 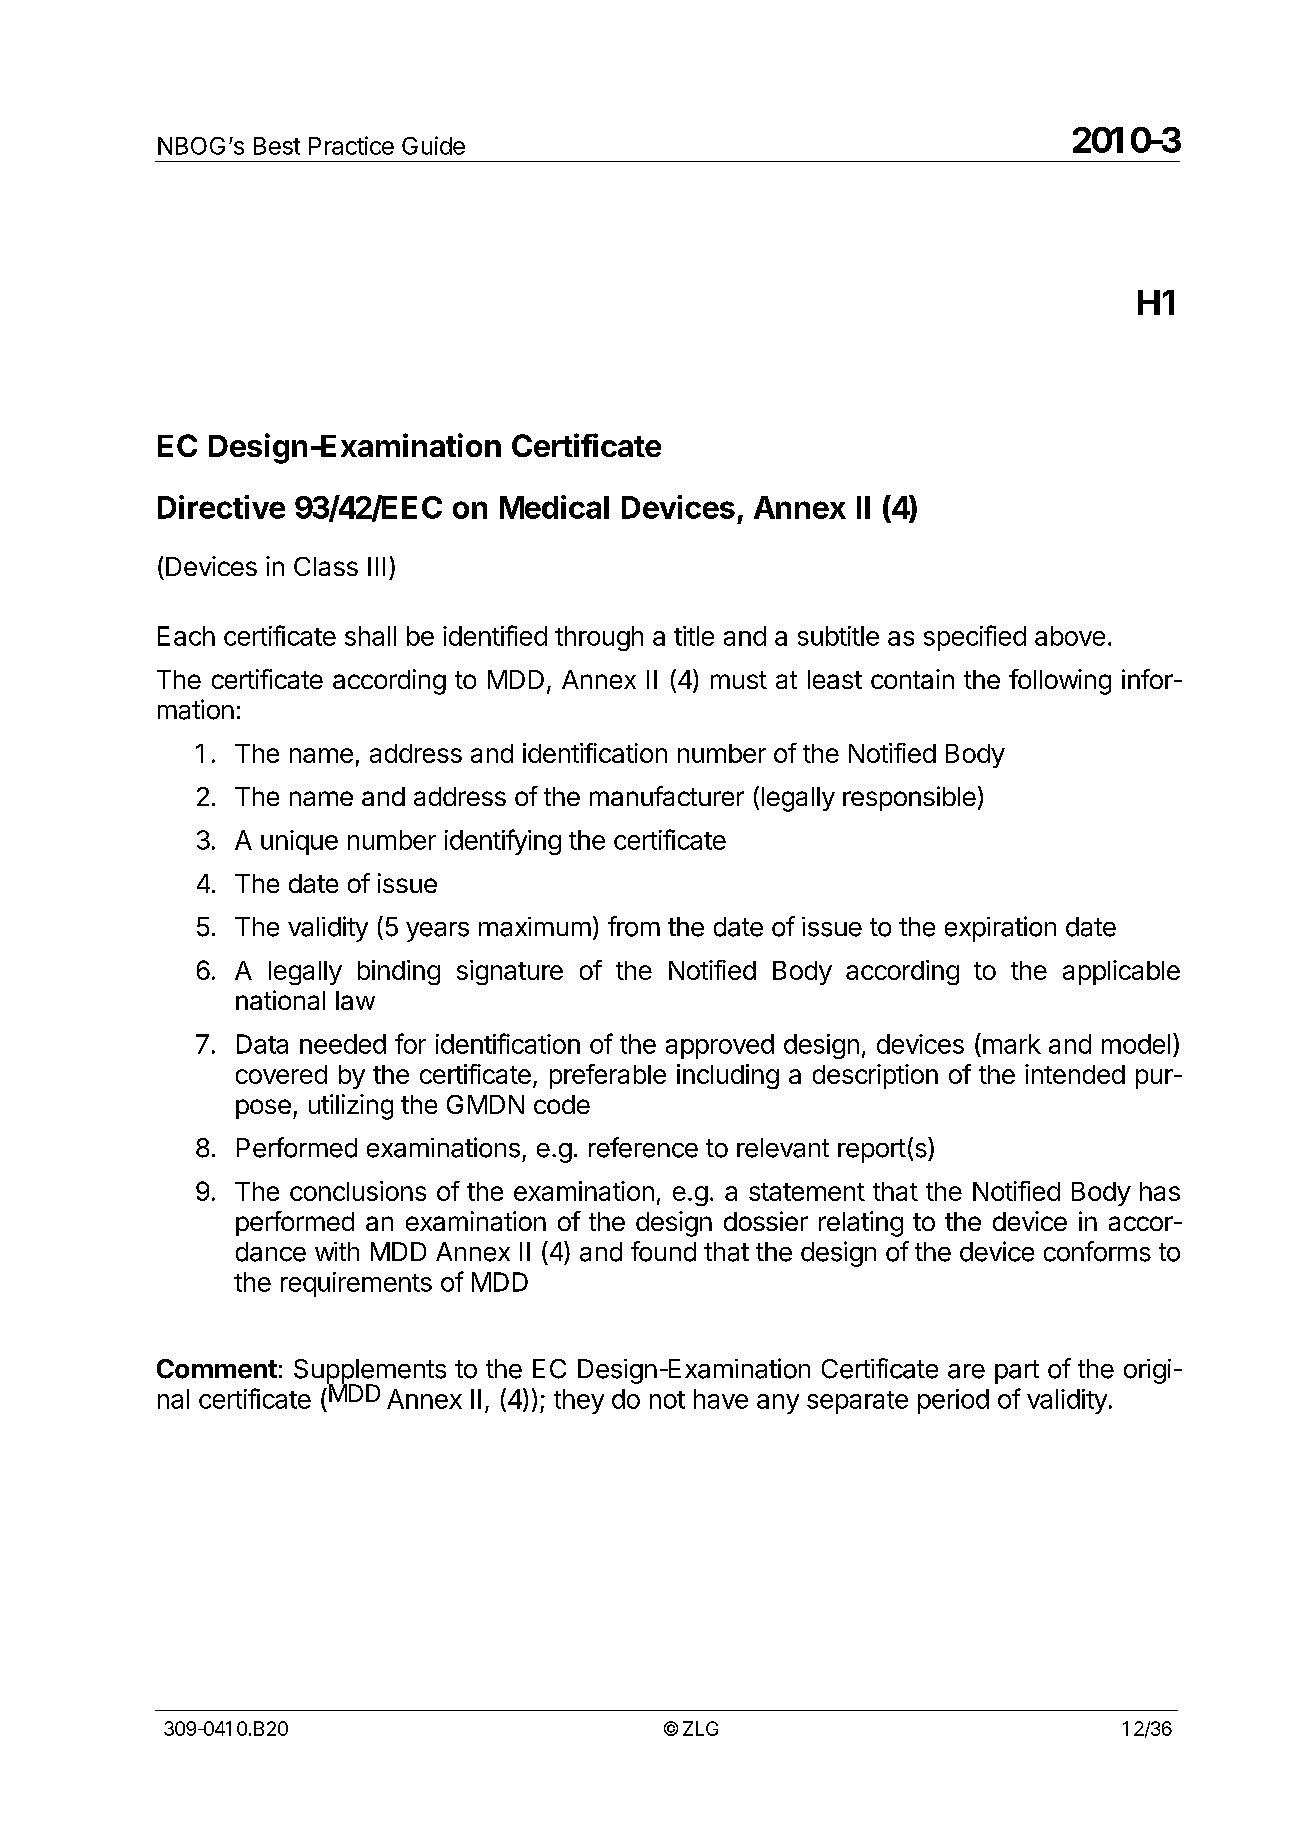 What do you see at coordinates (667, 796) in the screenshot?
I see `manufacturer` at bounding box center [667, 796].
